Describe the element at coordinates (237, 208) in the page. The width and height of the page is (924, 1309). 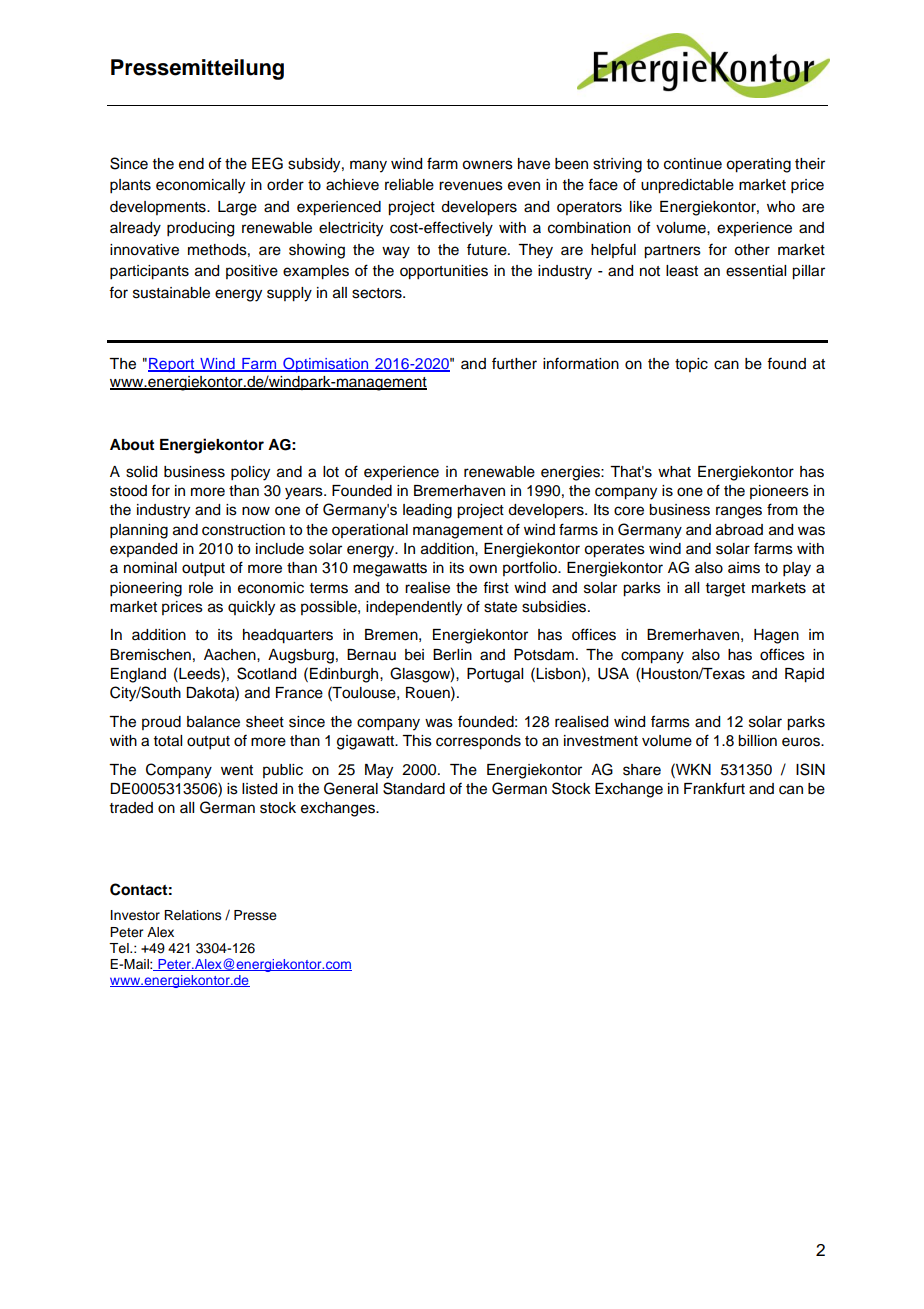
I see `Large` at that location.
